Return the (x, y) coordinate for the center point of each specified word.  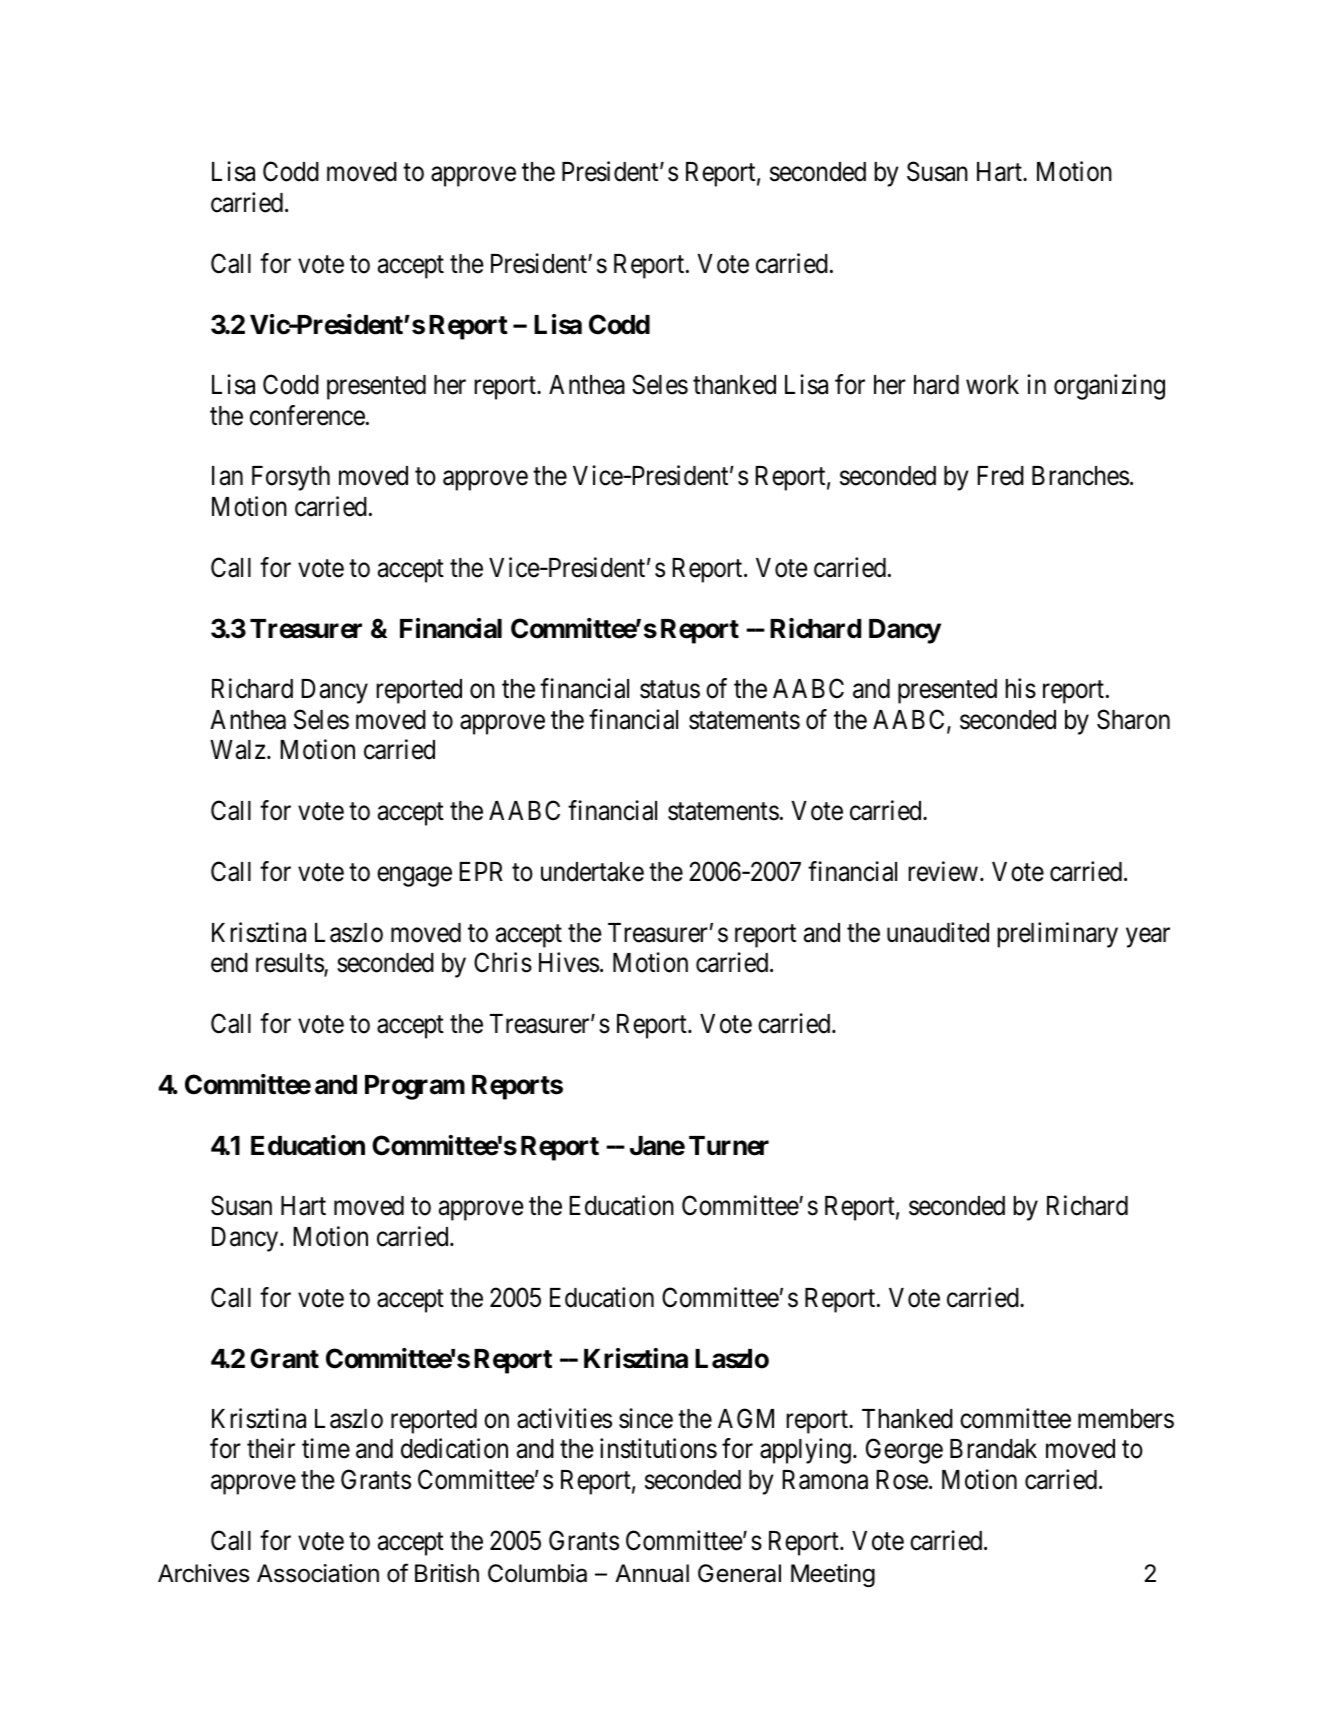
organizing (1109, 387)
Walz (238, 750)
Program (415, 1087)
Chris (503, 962)
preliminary (1057, 935)
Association (318, 1573)
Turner (729, 1146)
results (290, 964)
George (904, 1451)
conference (307, 415)
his (1020, 688)
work (992, 385)
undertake (592, 872)
